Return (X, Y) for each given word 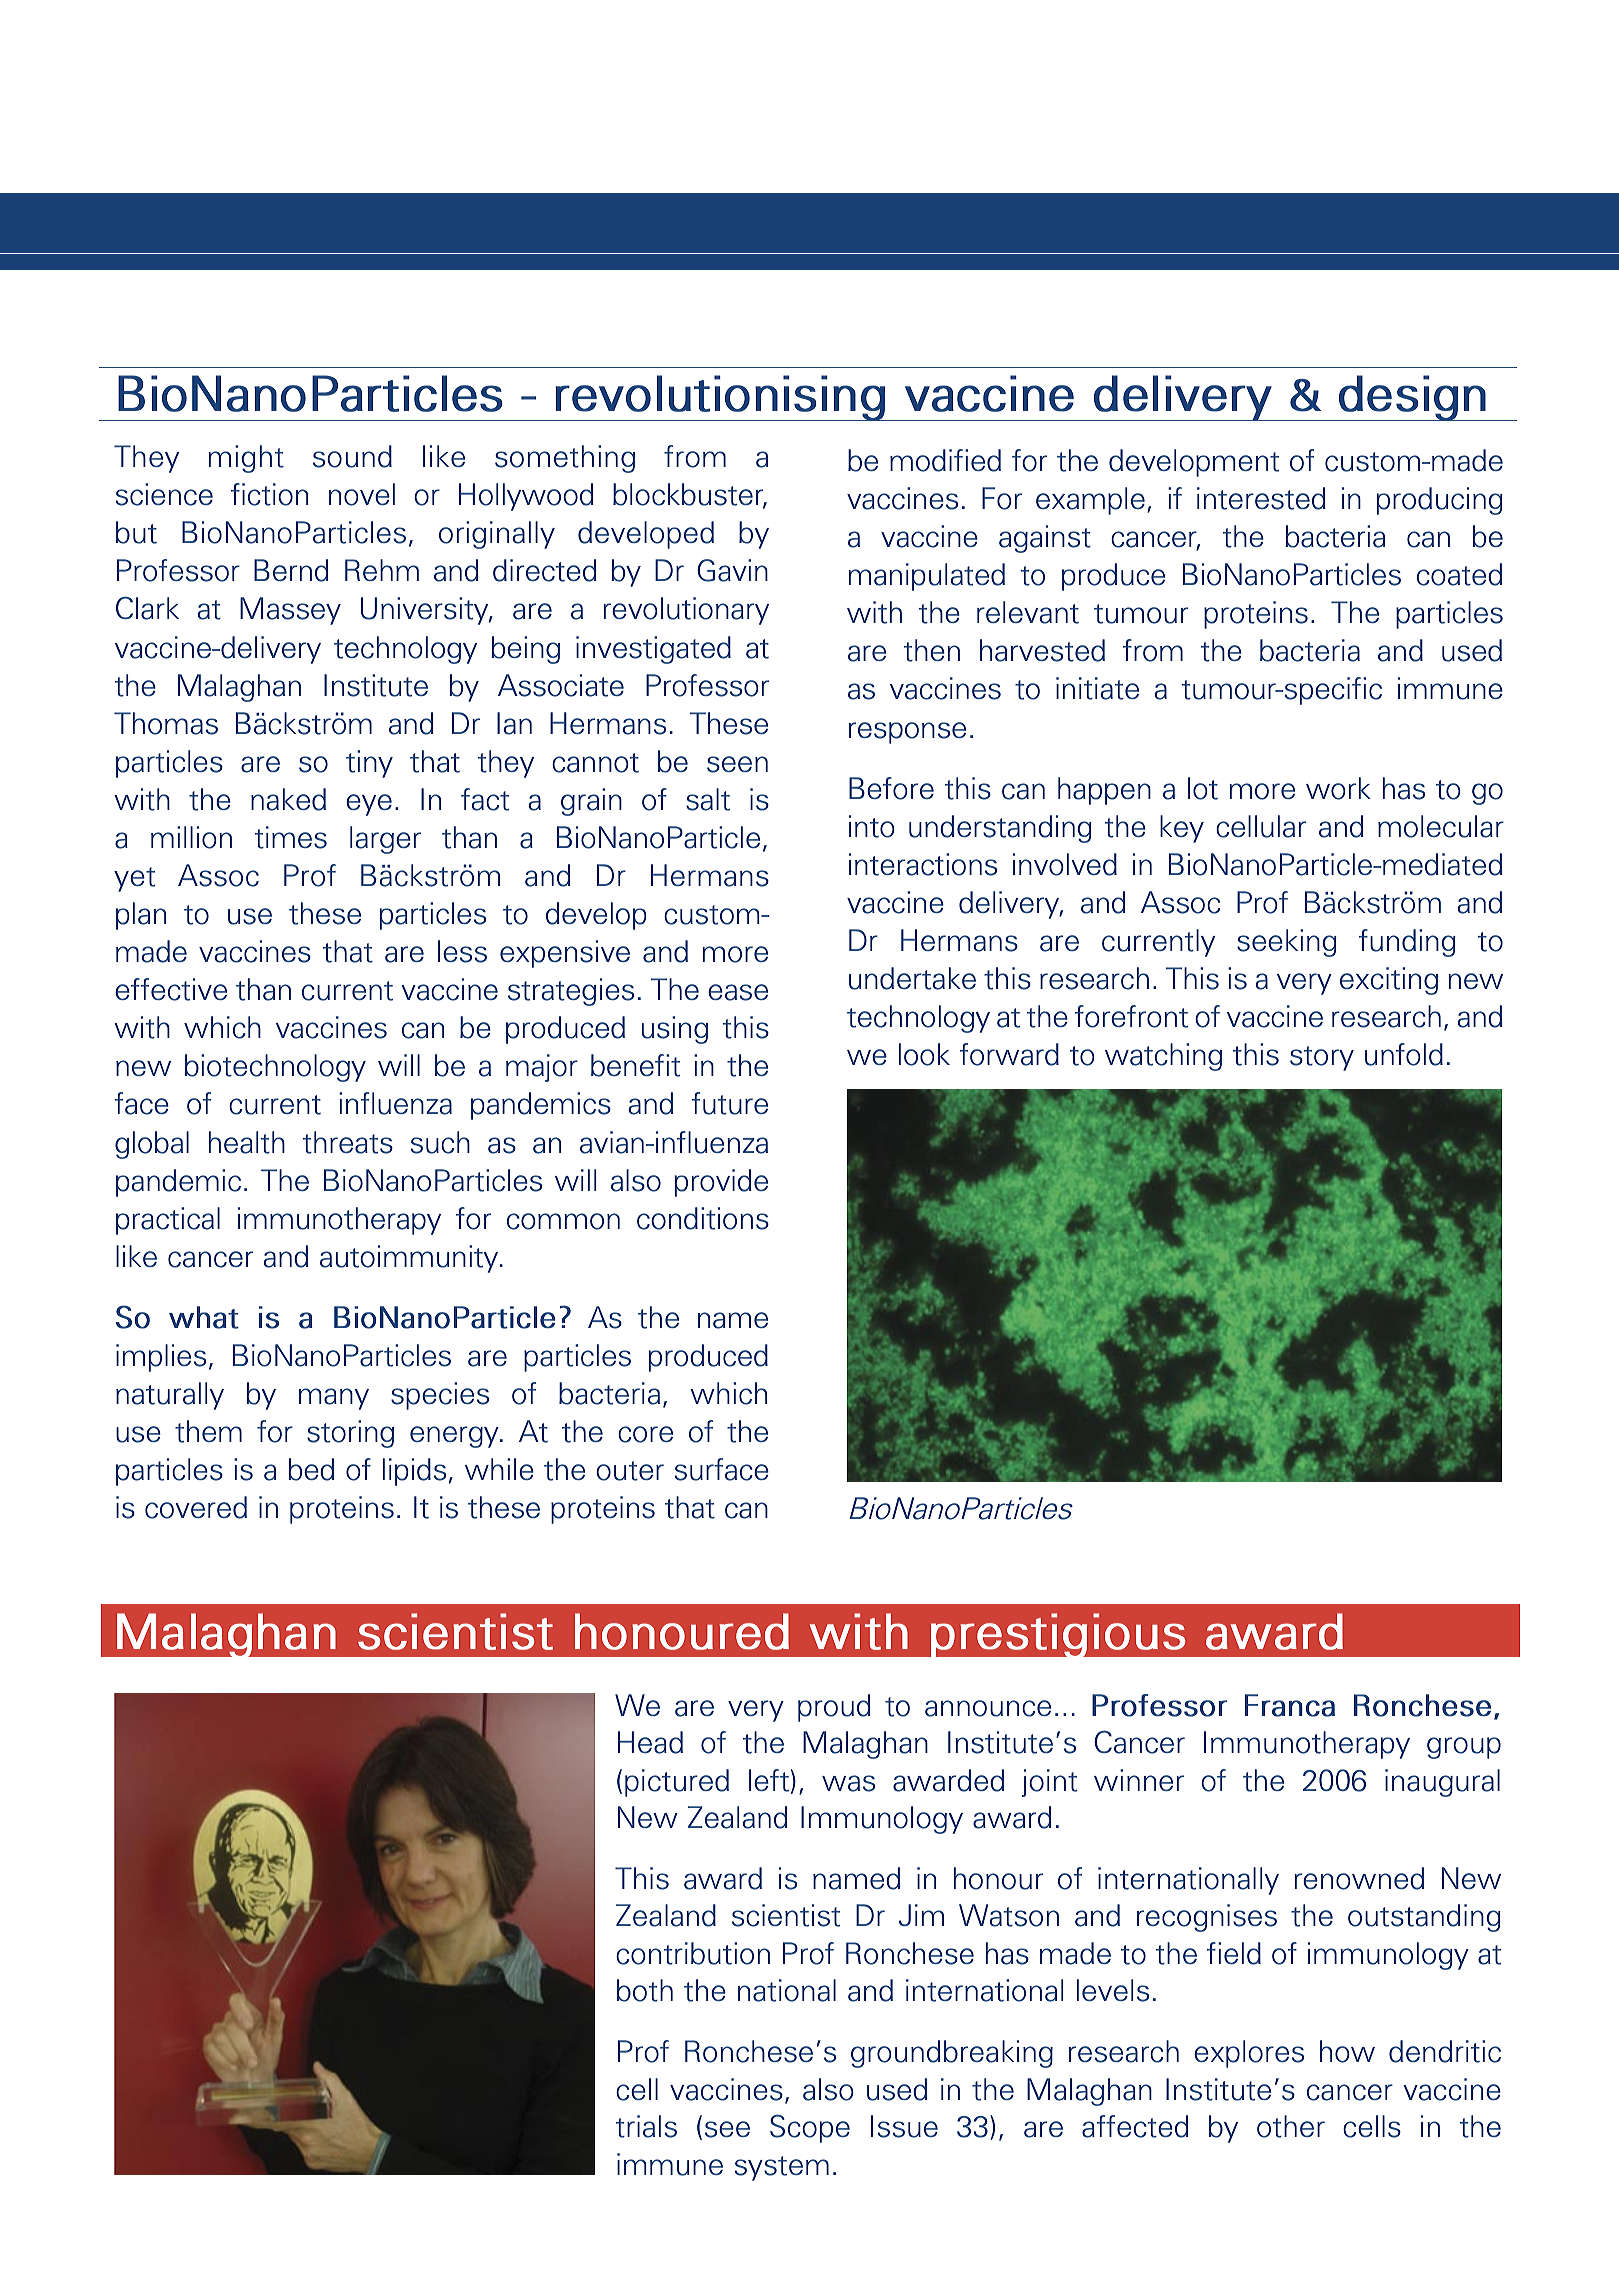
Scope (810, 2128)
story (1322, 1058)
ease (738, 992)
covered (196, 1507)
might (246, 459)
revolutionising (721, 398)
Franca (1290, 1705)
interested (1261, 498)
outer (630, 1471)
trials (646, 2126)
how (1347, 2051)
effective (171, 989)
